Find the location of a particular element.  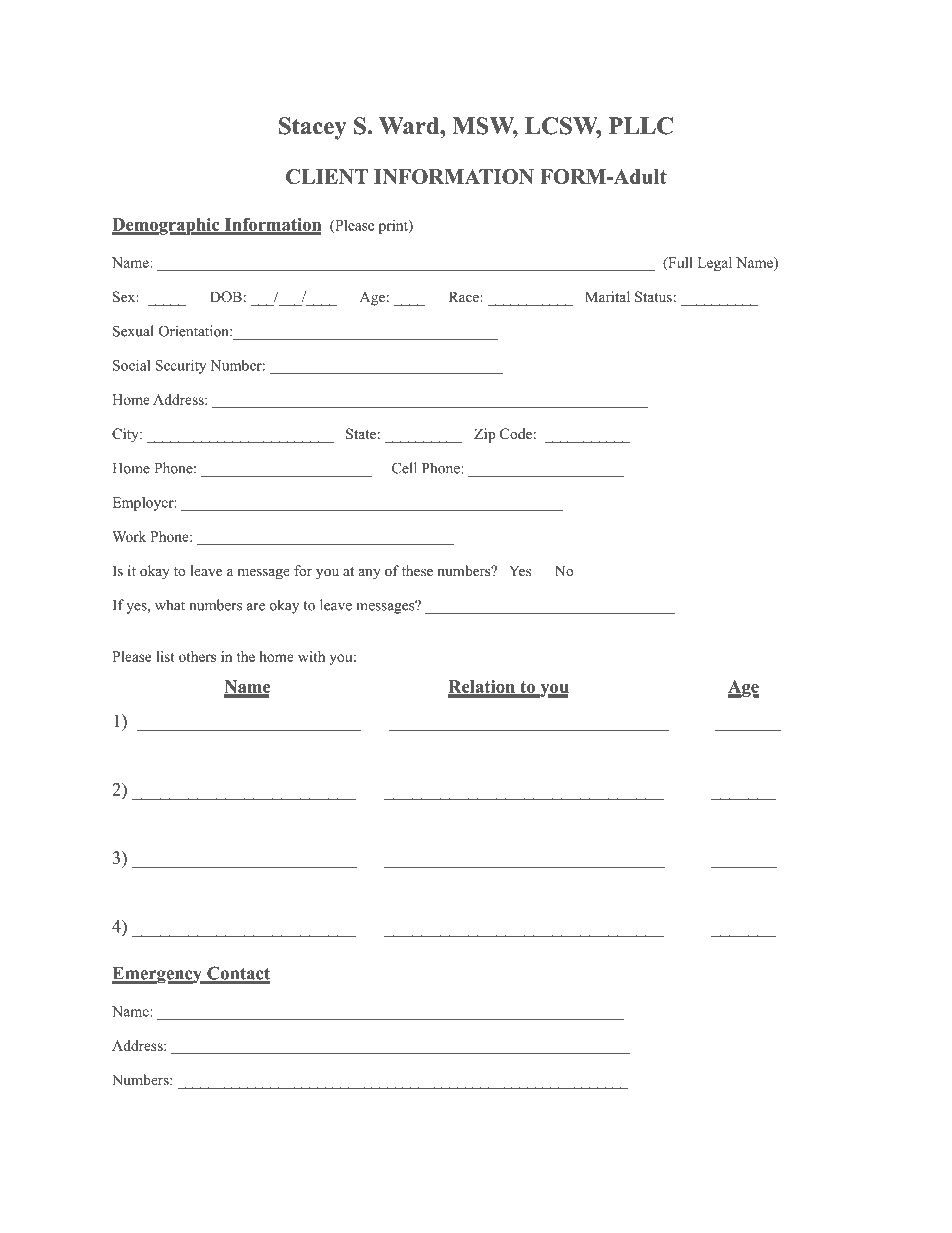

State is located at coordinates (361, 434).
